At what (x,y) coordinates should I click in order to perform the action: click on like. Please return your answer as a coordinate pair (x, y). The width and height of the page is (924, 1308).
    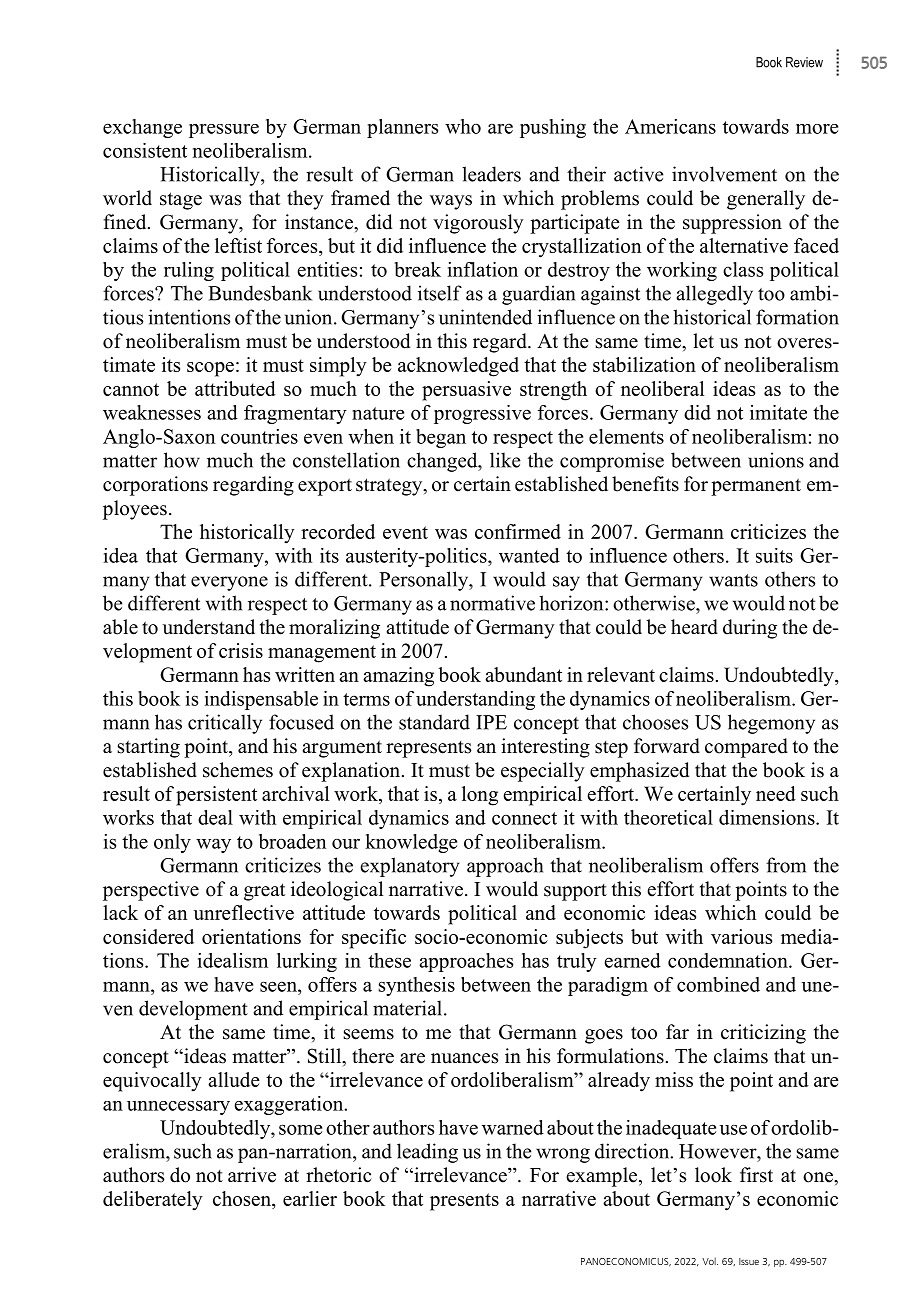
    Looking at the image, I should click on (505, 460).
